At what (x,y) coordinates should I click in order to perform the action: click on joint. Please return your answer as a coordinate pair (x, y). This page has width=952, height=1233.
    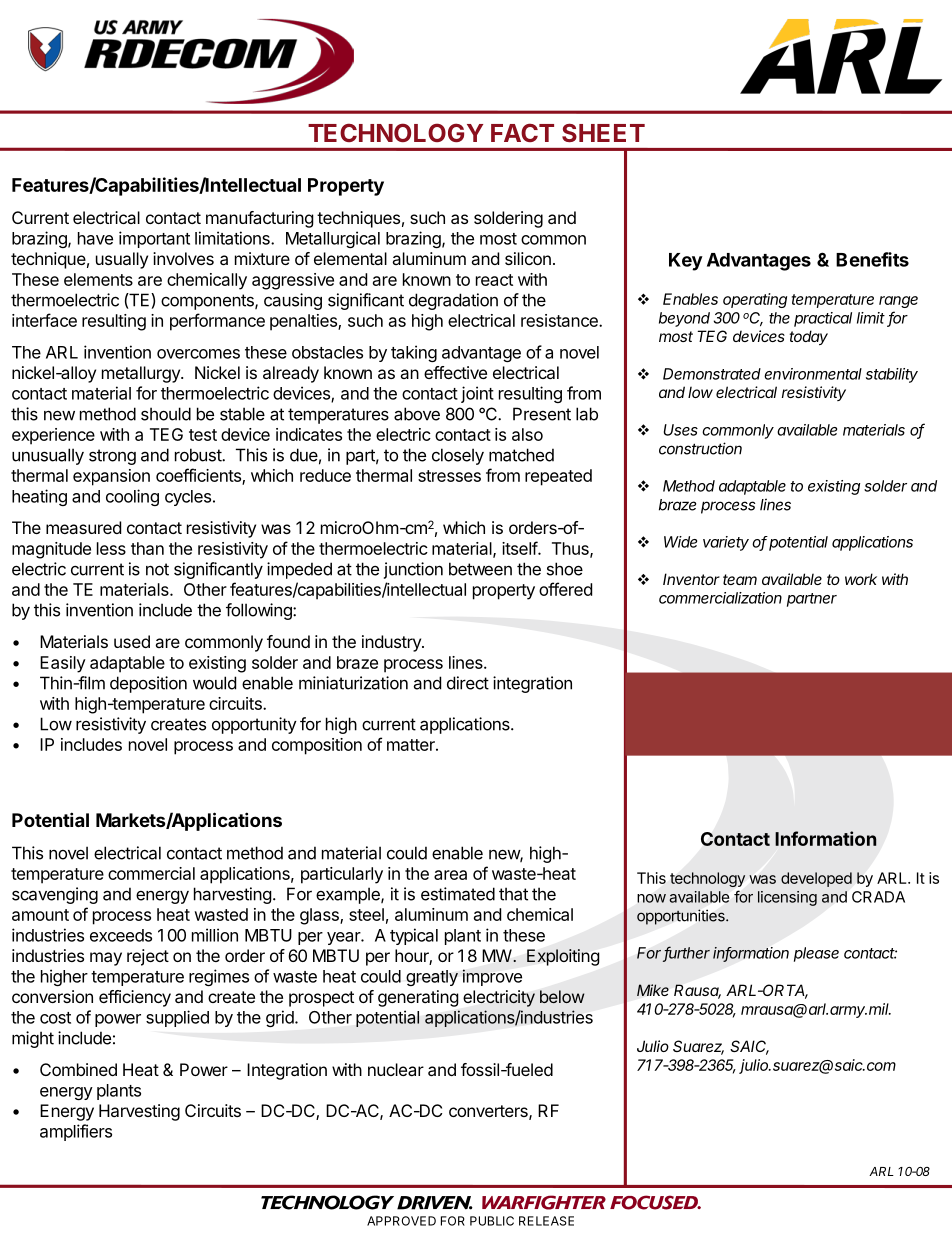
    Looking at the image, I should click on (477, 394).
